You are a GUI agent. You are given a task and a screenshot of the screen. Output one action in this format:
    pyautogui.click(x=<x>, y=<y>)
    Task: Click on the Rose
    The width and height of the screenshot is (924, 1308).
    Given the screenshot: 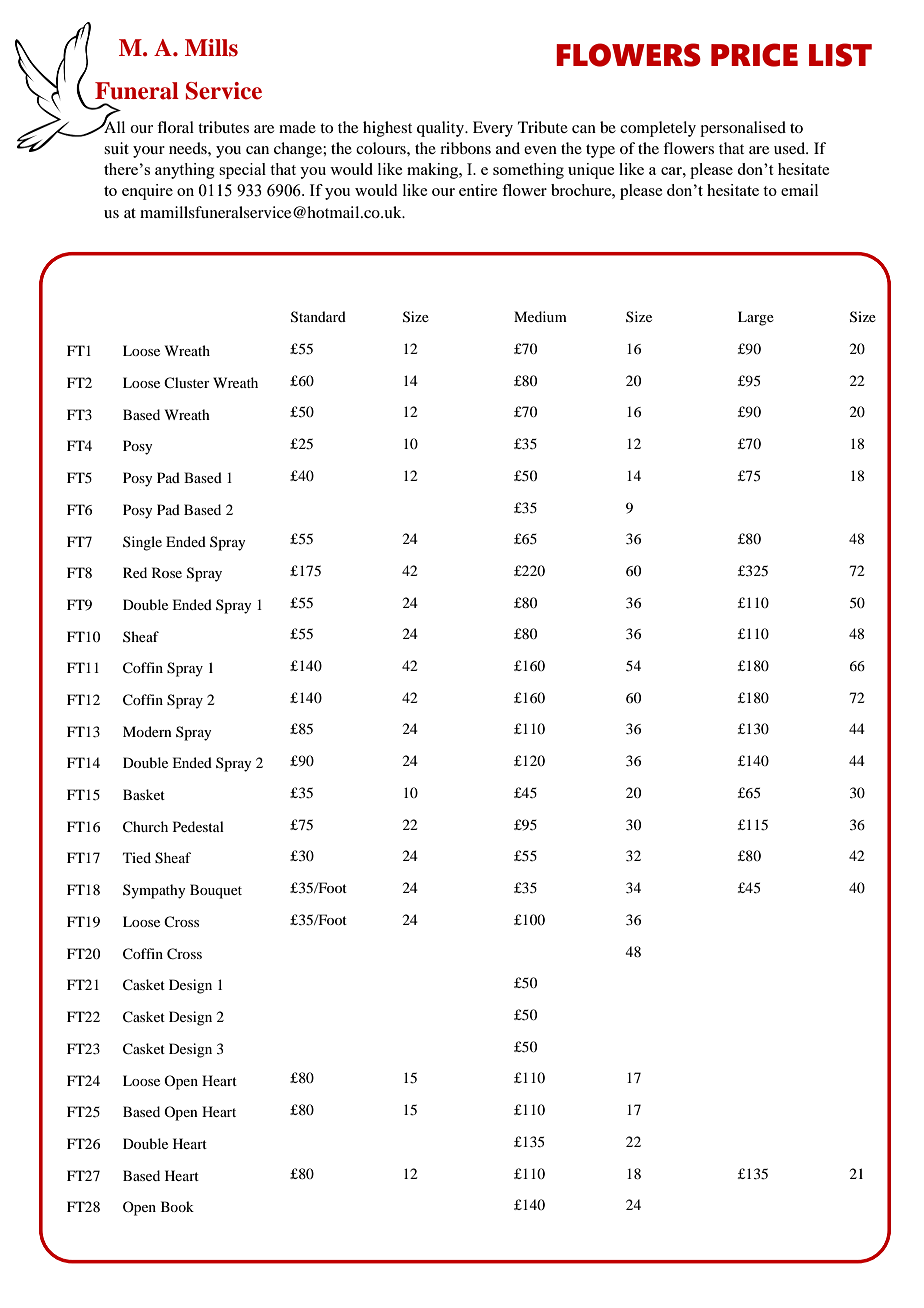 What is the action you would take?
    pyautogui.click(x=167, y=572)
